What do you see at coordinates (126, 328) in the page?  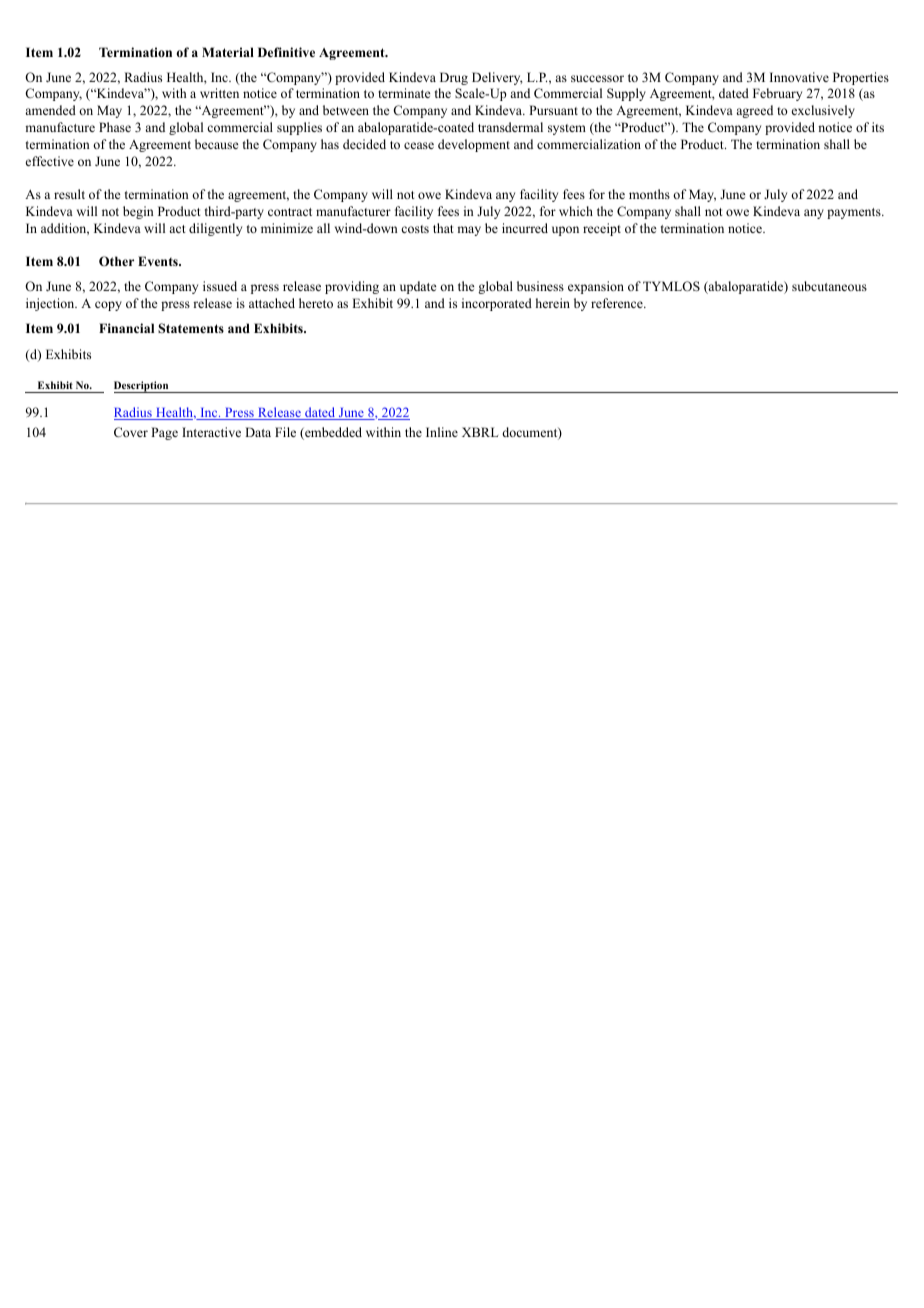 I see `Financial` at bounding box center [126, 328].
